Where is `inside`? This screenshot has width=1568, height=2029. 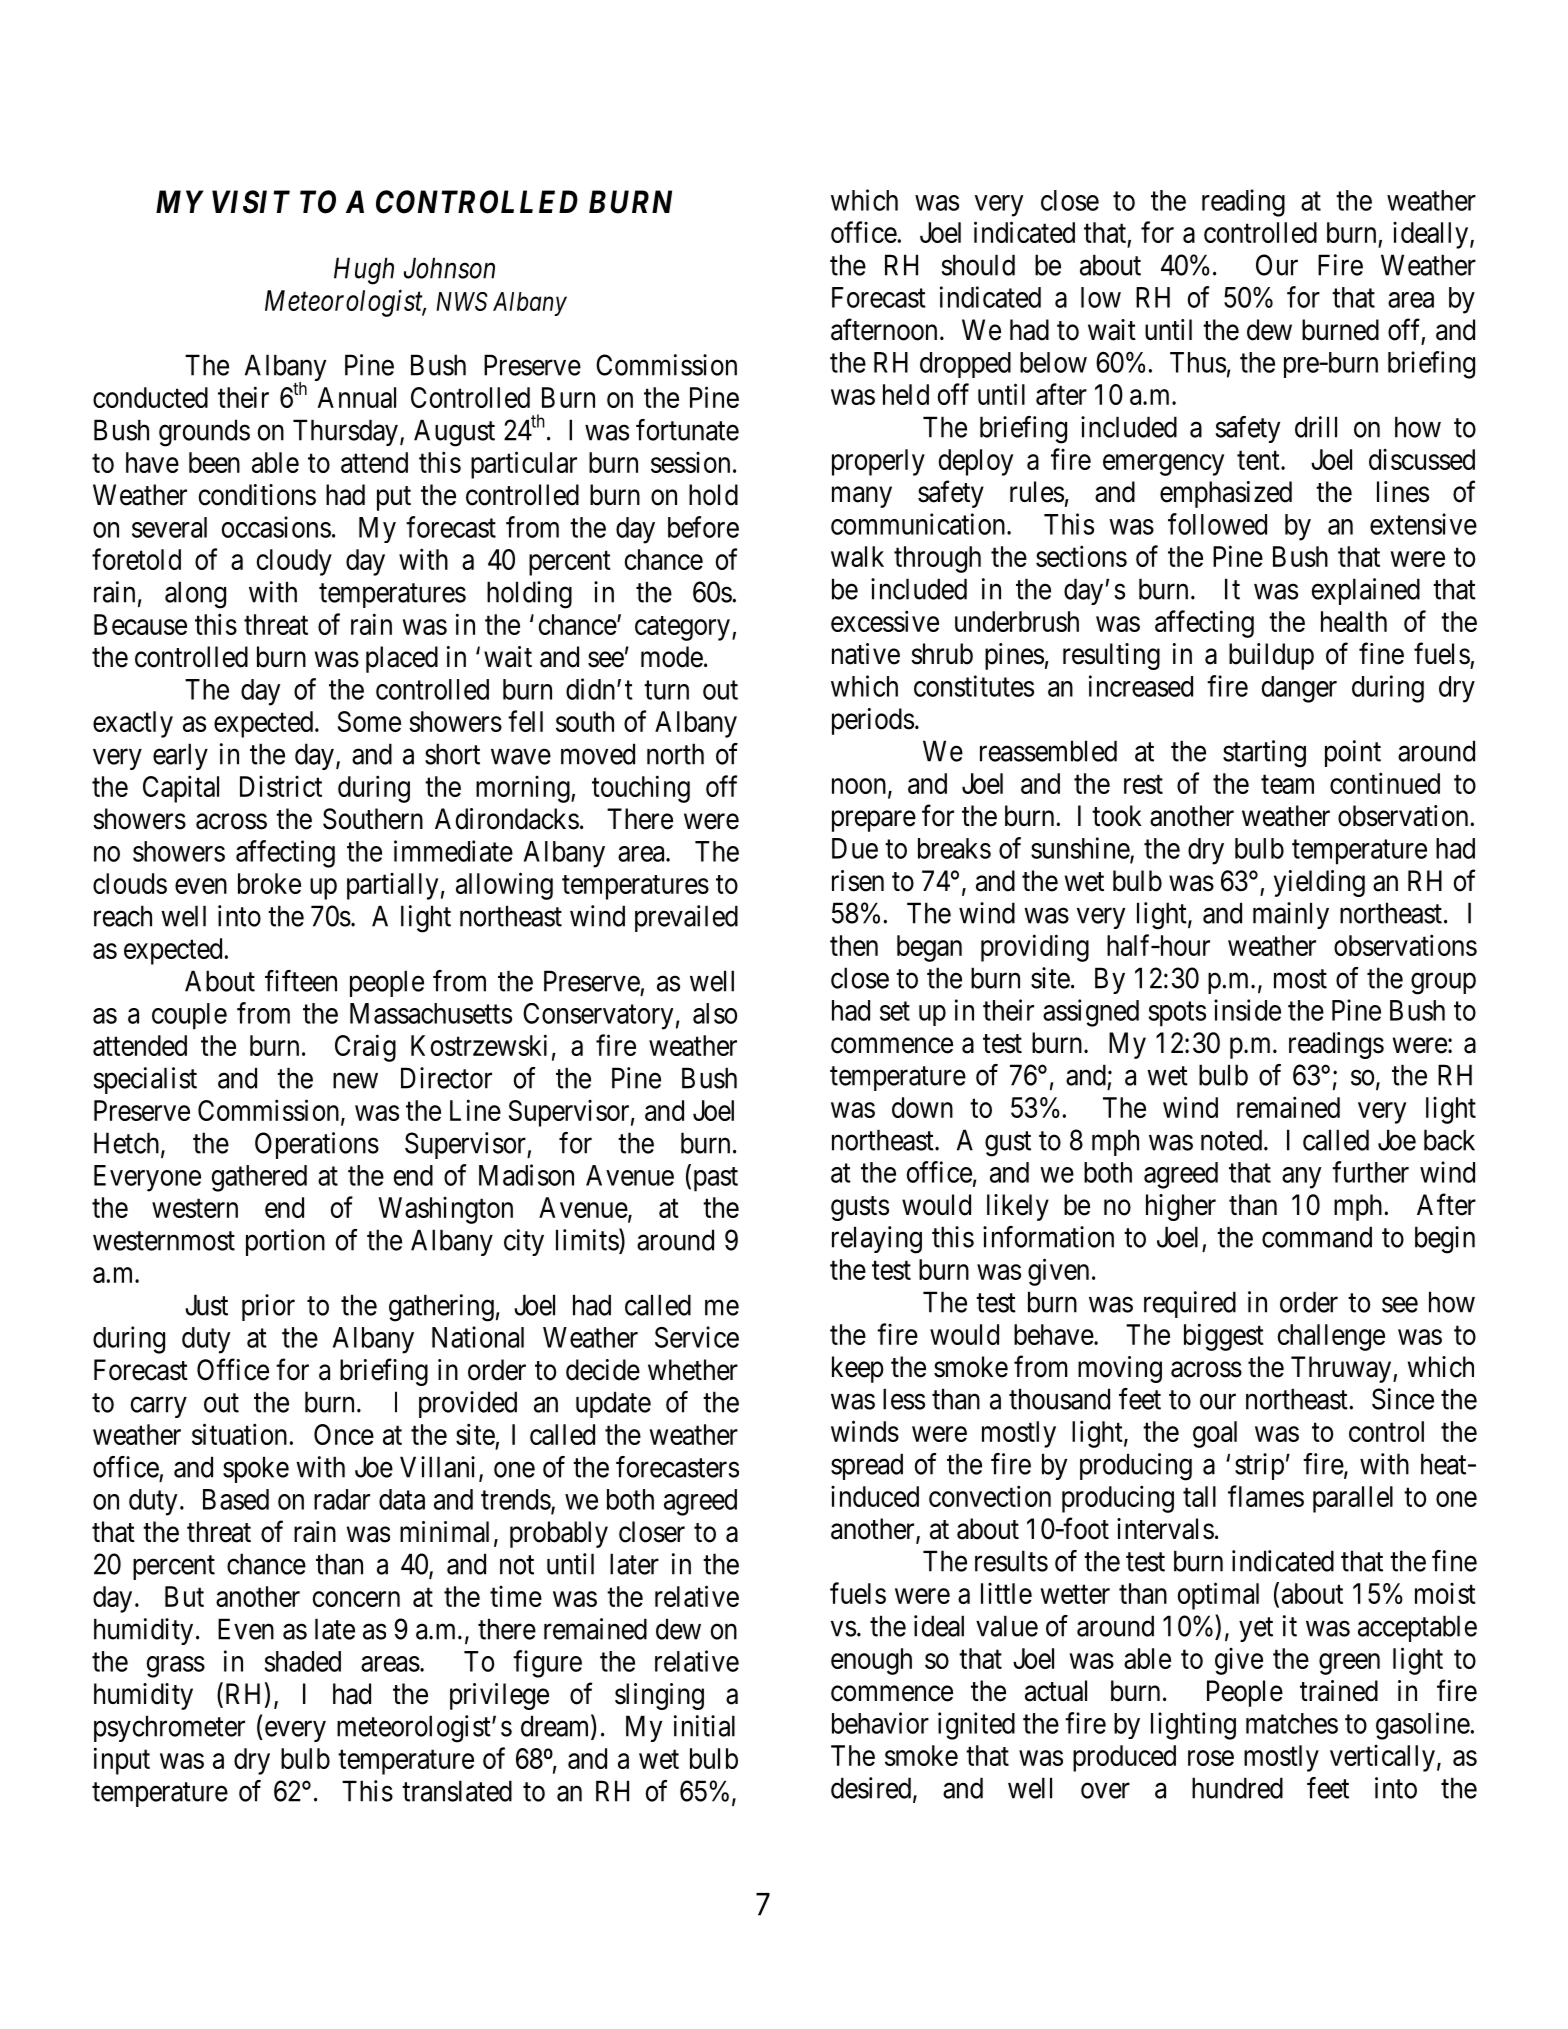 inside is located at coordinates (1247, 1010).
